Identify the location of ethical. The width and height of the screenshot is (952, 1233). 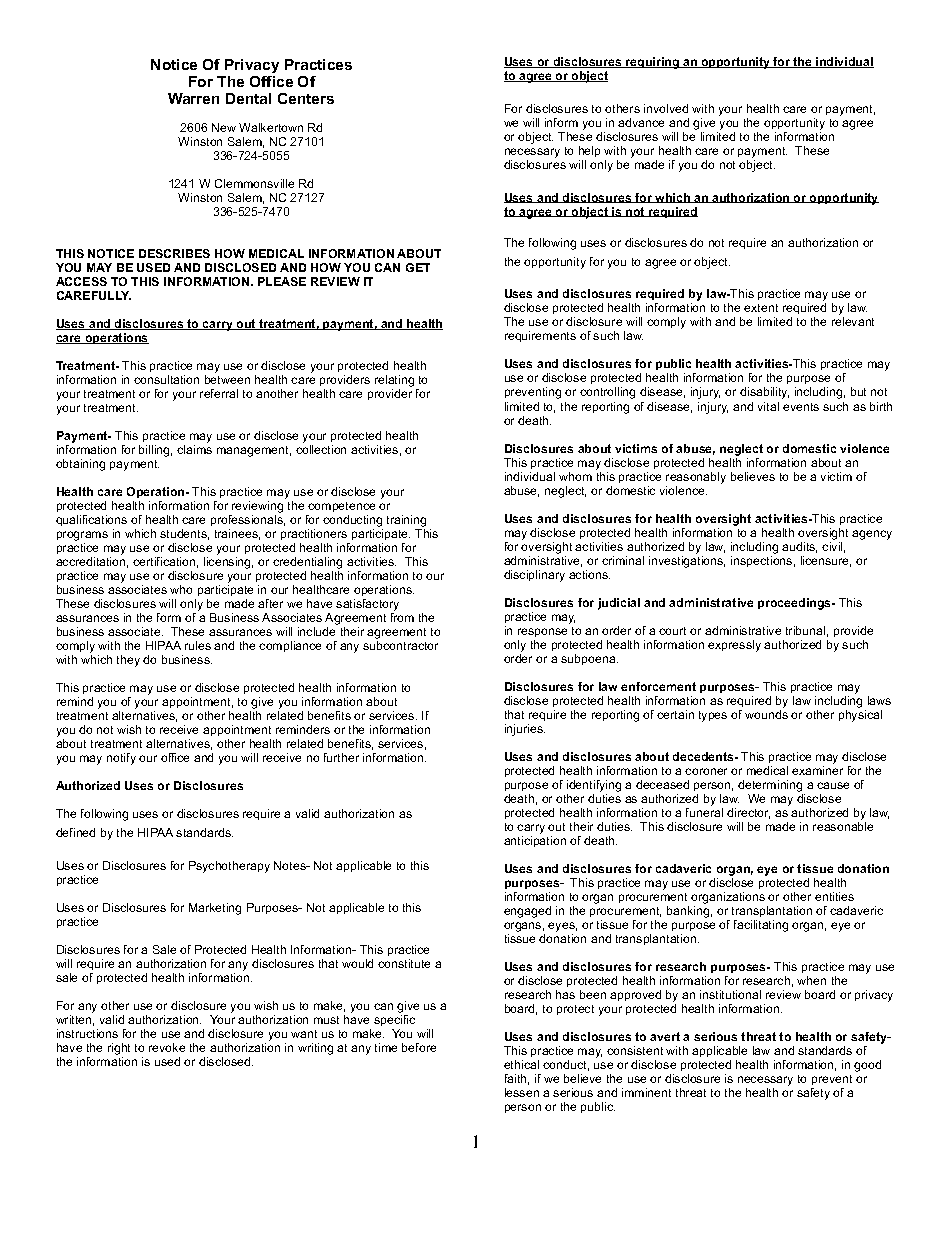
(521, 1064).
